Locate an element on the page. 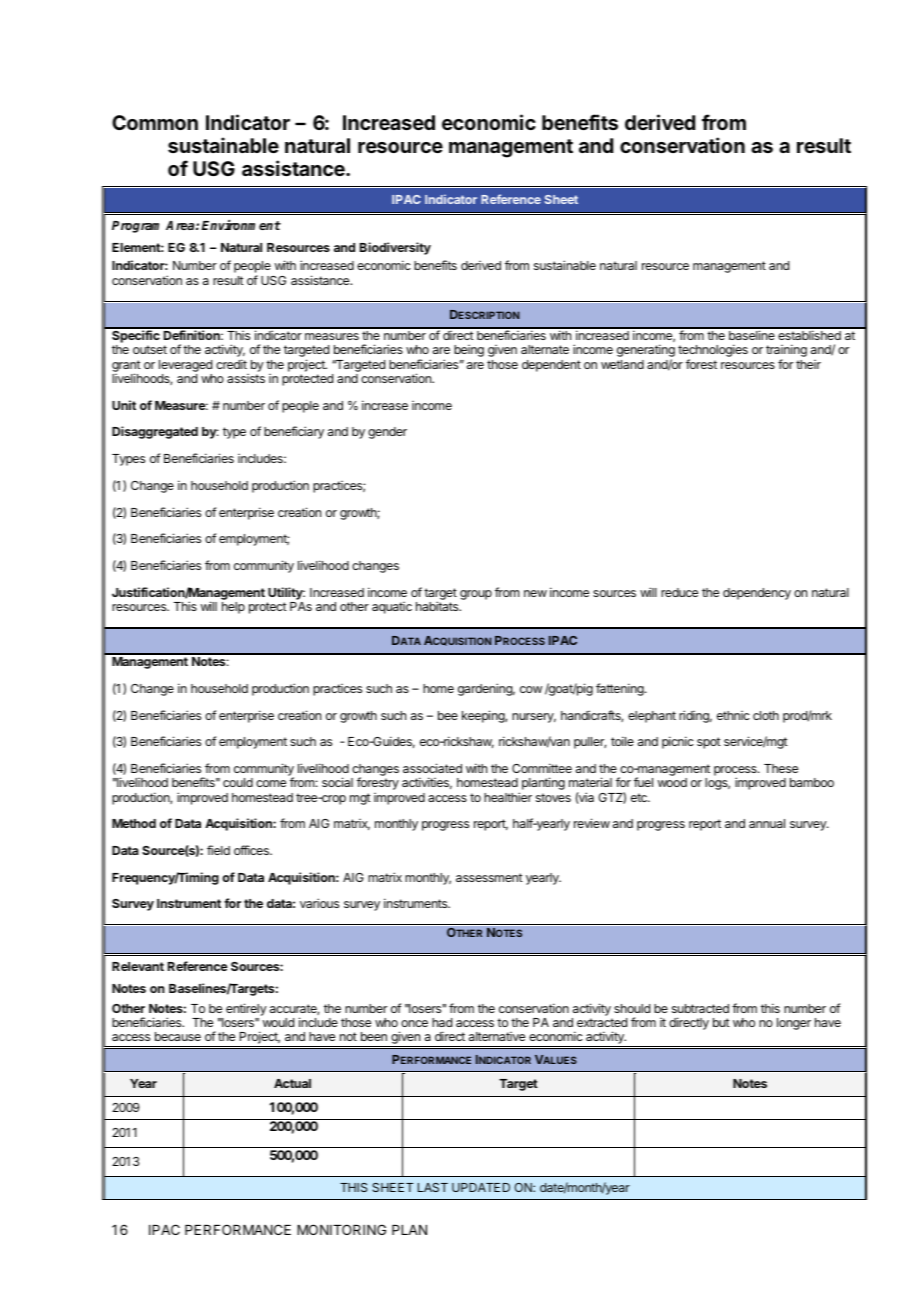  Common is located at coordinates (155, 122).
